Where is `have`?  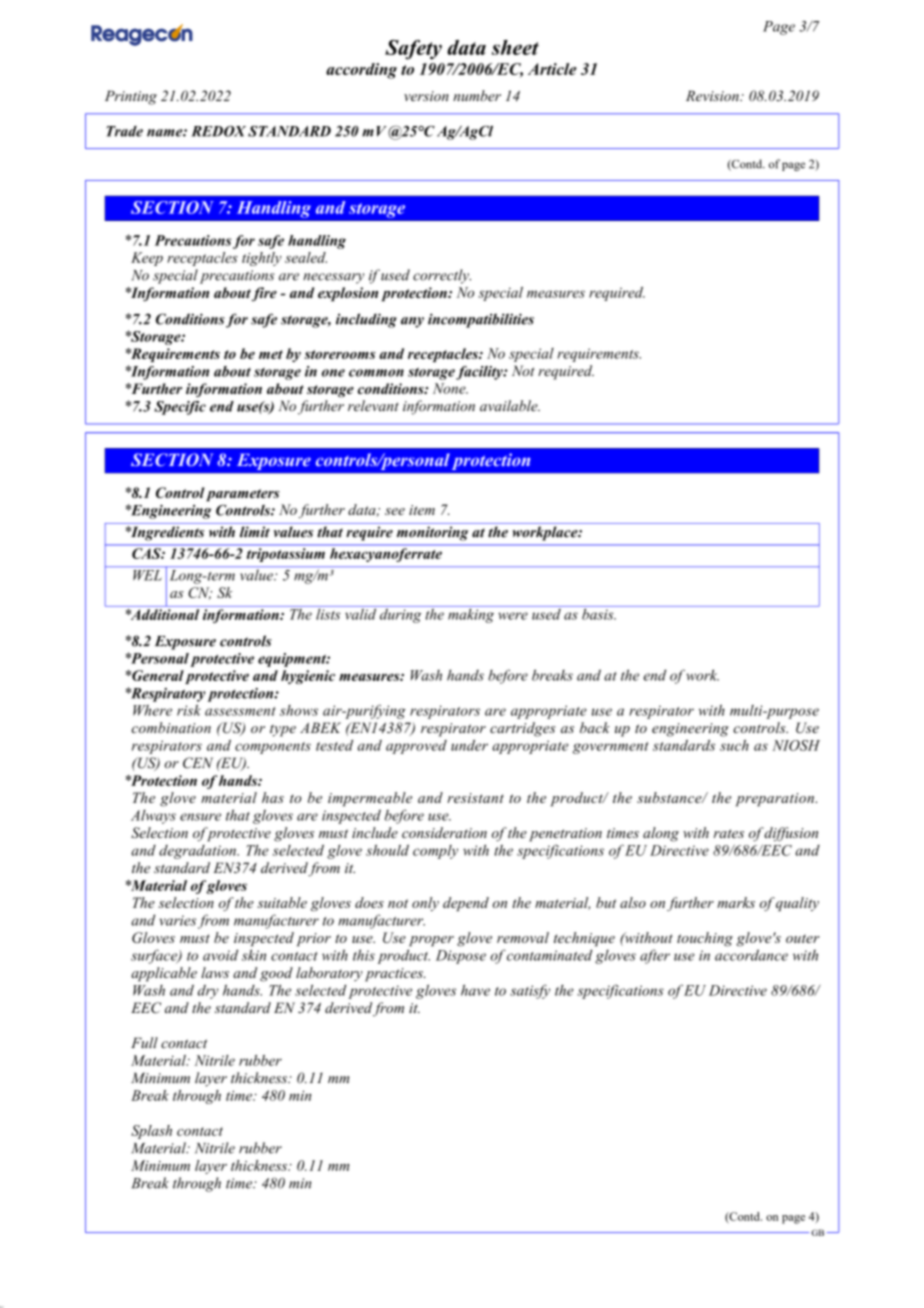 have is located at coordinates (475, 990).
